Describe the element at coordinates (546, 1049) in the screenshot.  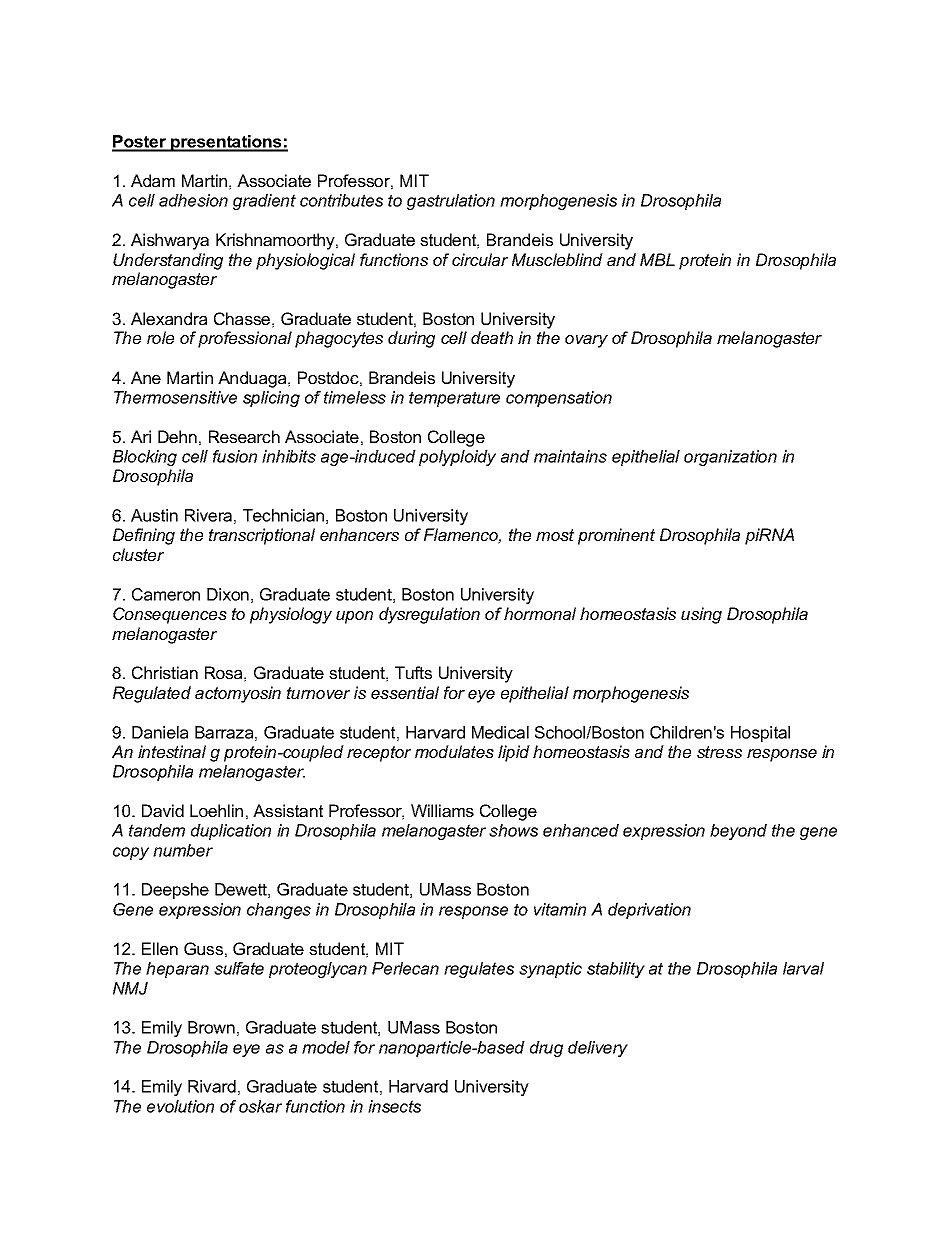
I see `drug` at that location.
